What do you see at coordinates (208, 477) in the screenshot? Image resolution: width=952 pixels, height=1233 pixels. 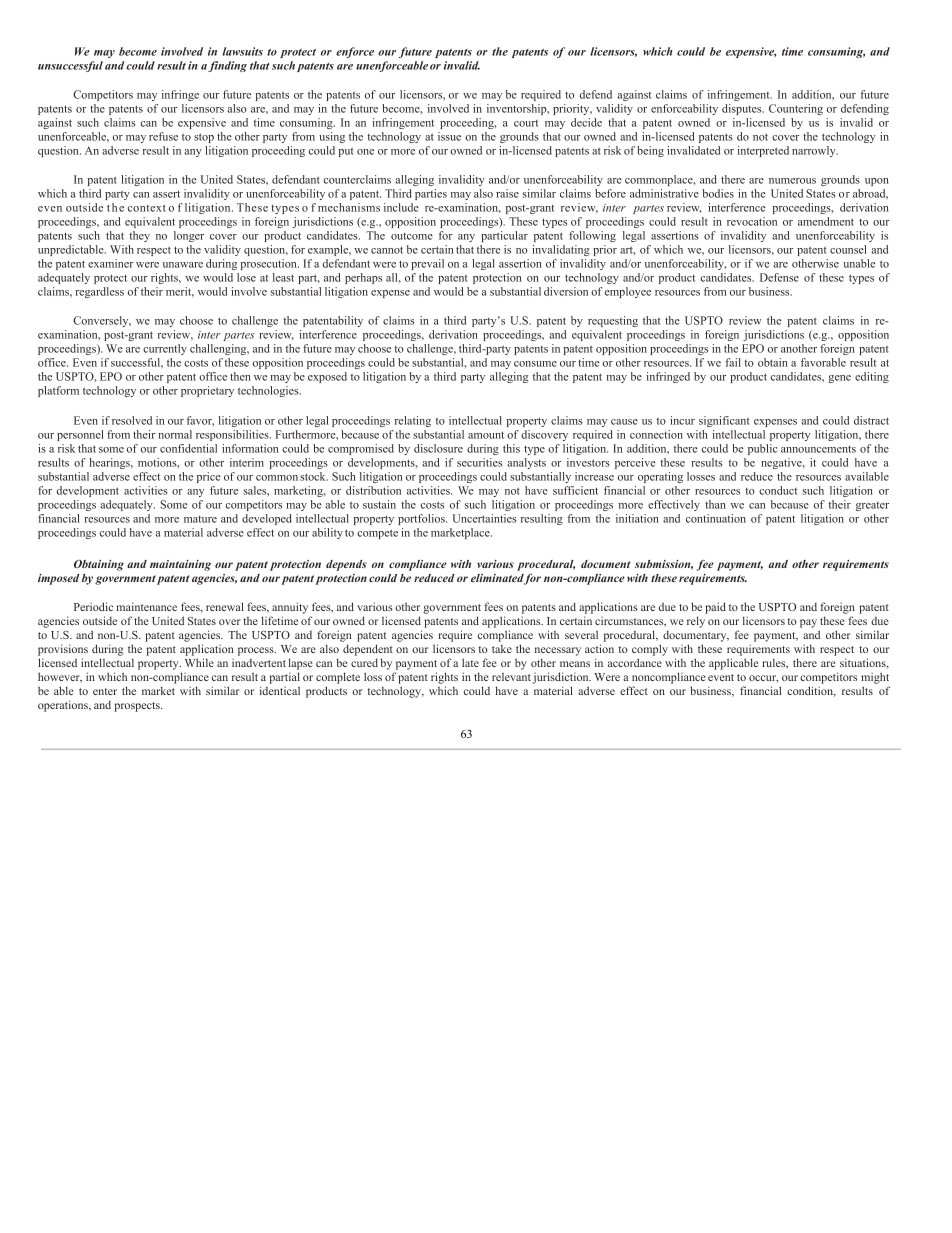 I see `price` at bounding box center [208, 477].
